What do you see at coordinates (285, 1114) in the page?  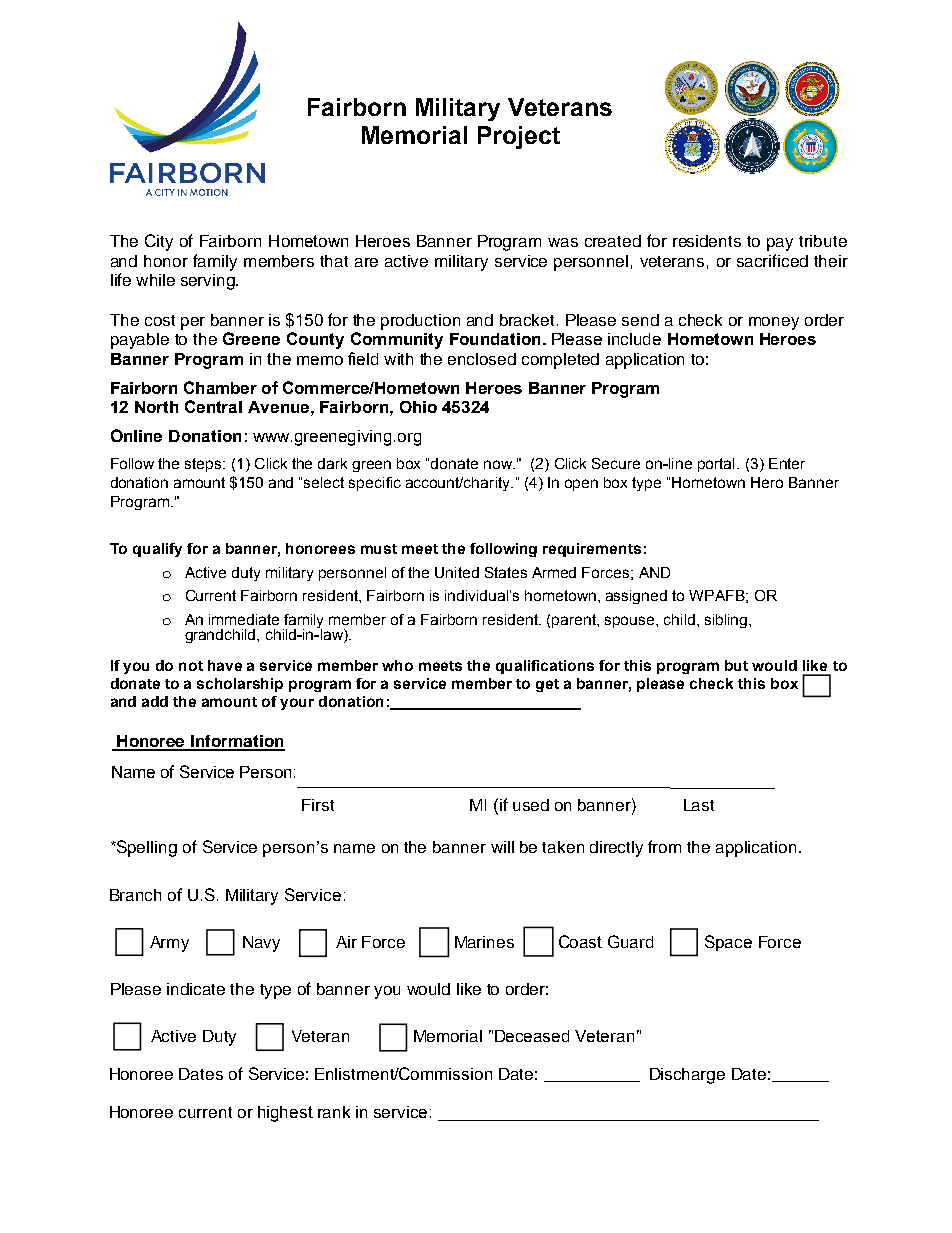 I see `highest` at bounding box center [285, 1114].
